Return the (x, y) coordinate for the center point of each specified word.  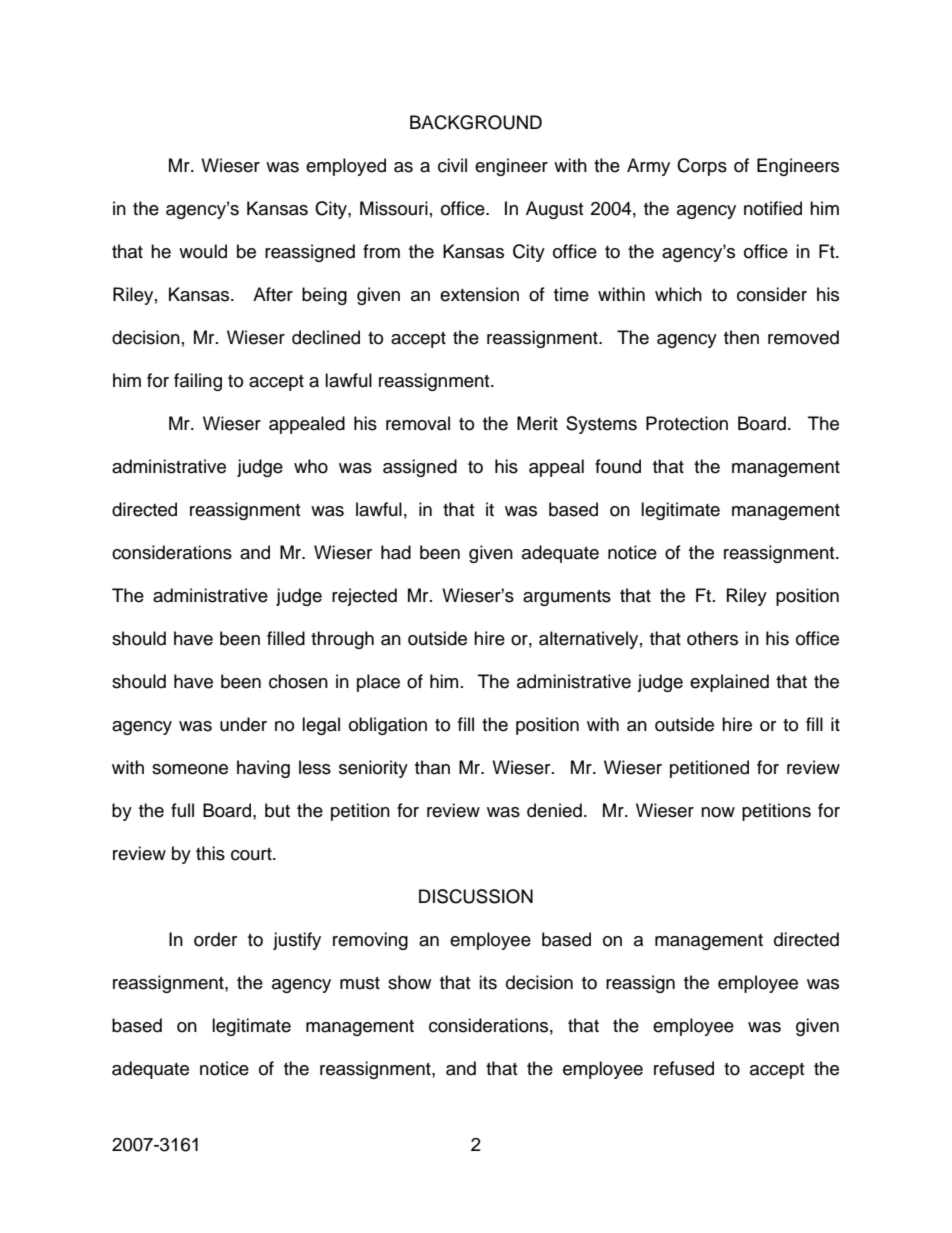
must (360, 983)
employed (346, 167)
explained (729, 683)
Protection (687, 423)
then (741, 337)
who (311, 466)
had (396, 552)
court (252, 854)
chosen (298, 681)
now (718, 812)
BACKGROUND (476, 122)
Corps (702, 167)
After (273, 294)
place (378, 683)
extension (479, 294)
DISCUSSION (476, 896)
